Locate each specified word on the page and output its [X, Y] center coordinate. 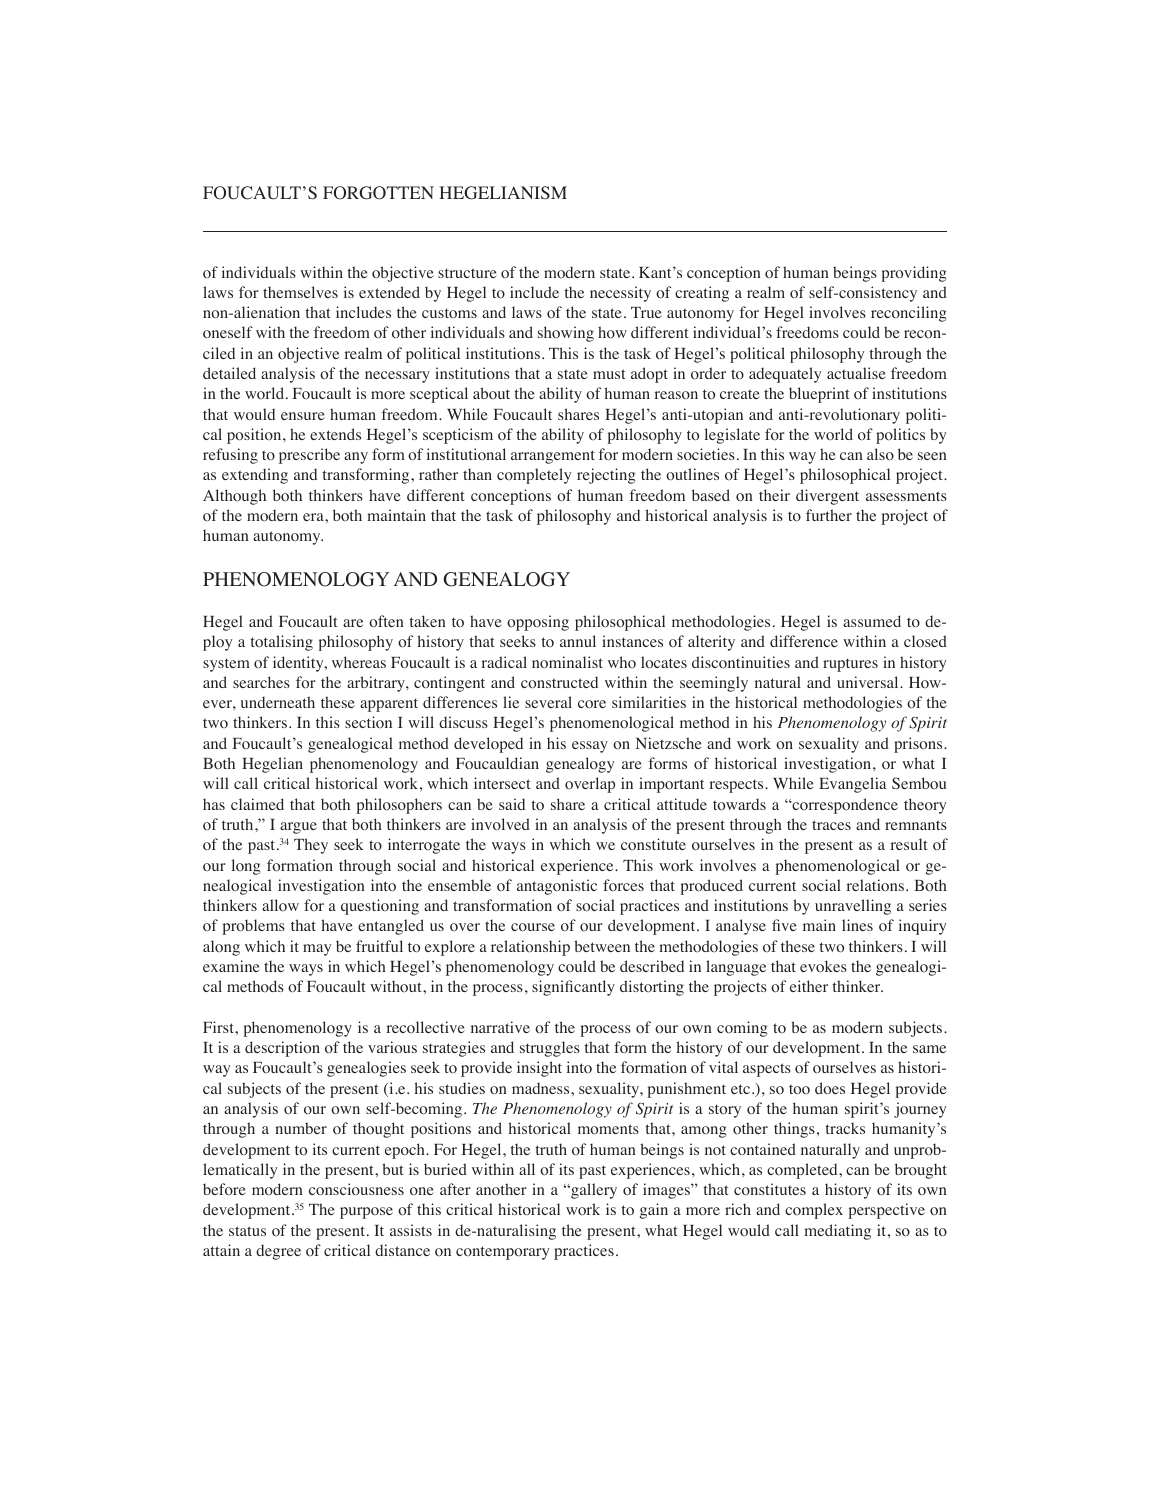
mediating [837, 1232]
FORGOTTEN [378, 193]
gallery [593, 1191]
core [592, 704]
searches [261, 682]
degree [278, 1252]
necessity [620, 294]
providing [914, 274]
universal [869, 682]
